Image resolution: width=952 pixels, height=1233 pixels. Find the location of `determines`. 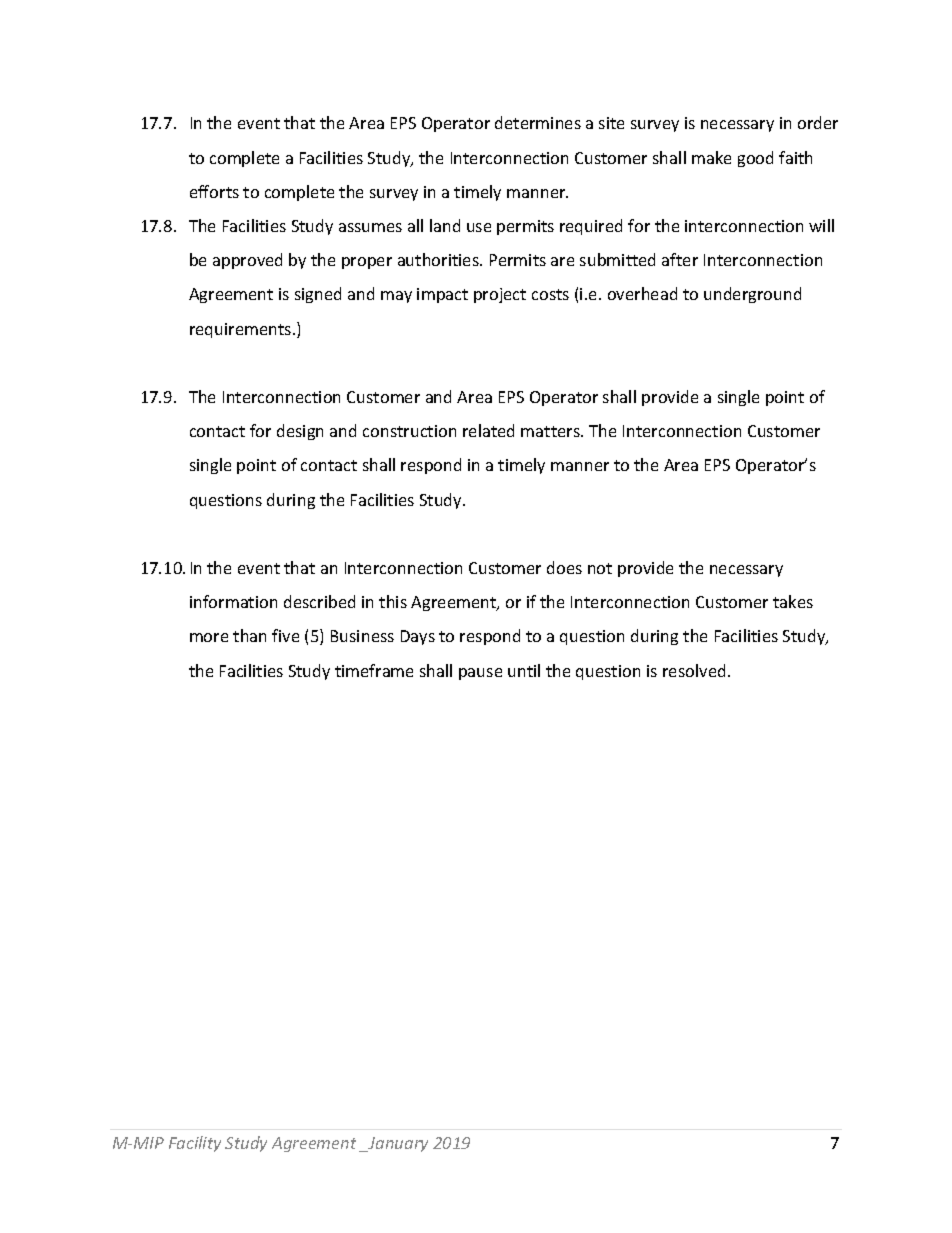

determines is located at coordinates (538, 122).
